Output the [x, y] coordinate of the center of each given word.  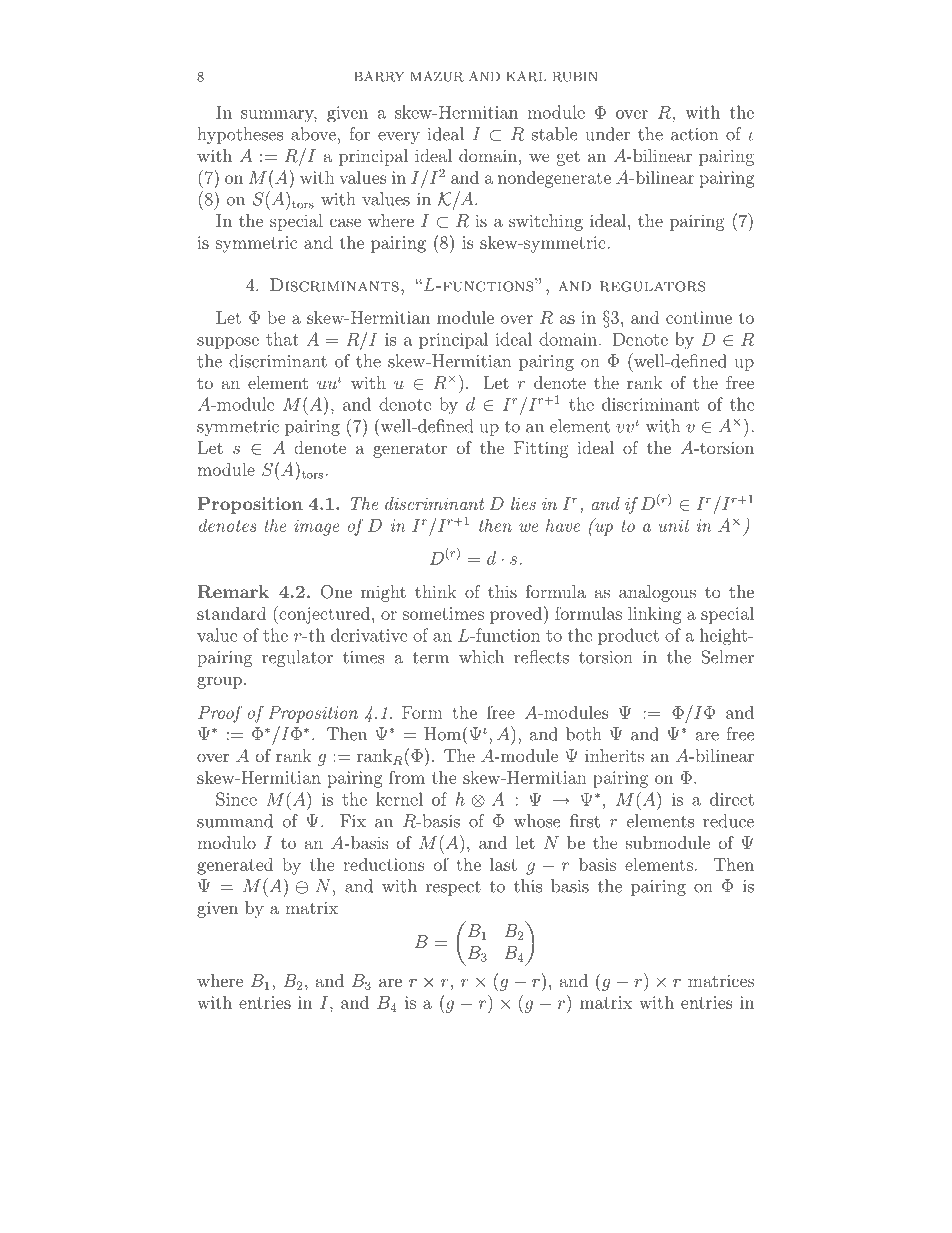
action [694, 134]
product [628, 636]
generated [235, 866]
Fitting [541, 449]
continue [699, 317]
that [282, 339]
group [219, 682]
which [481, 657]
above [313, 134]
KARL [526, 76]
